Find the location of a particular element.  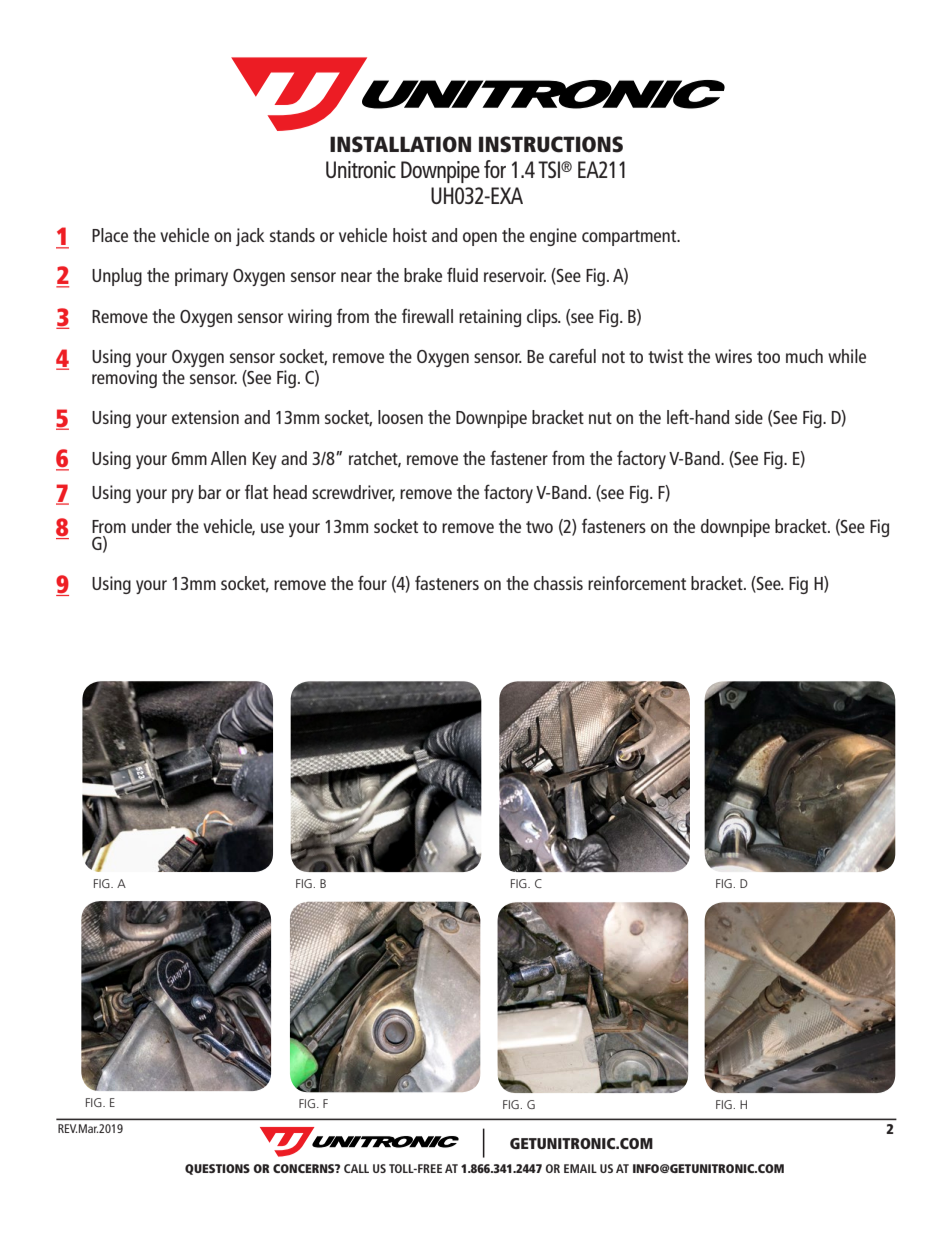

jack is located at coordinates (250, 237).
